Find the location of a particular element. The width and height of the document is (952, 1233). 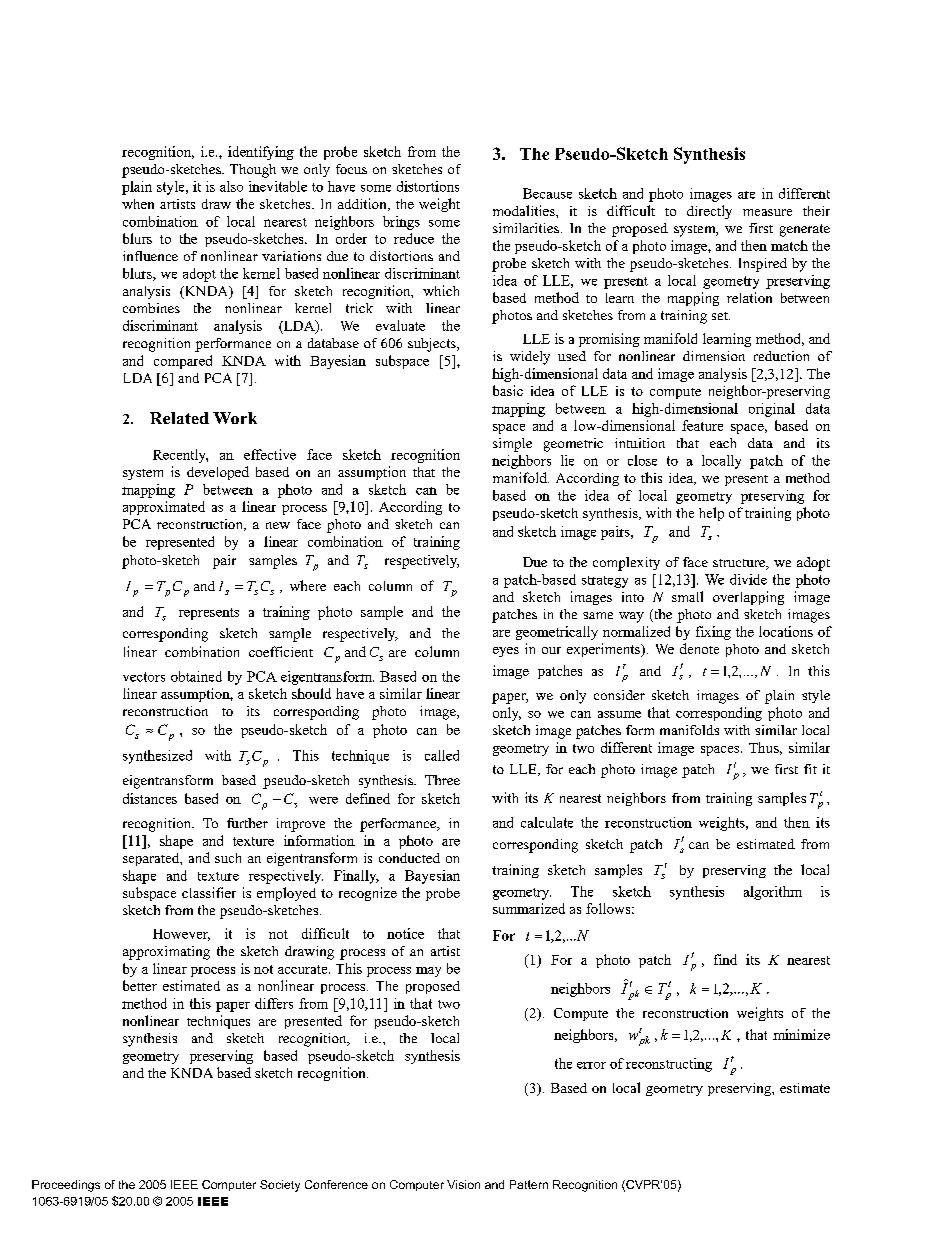

conducted is located at coordinates (409, 858).
